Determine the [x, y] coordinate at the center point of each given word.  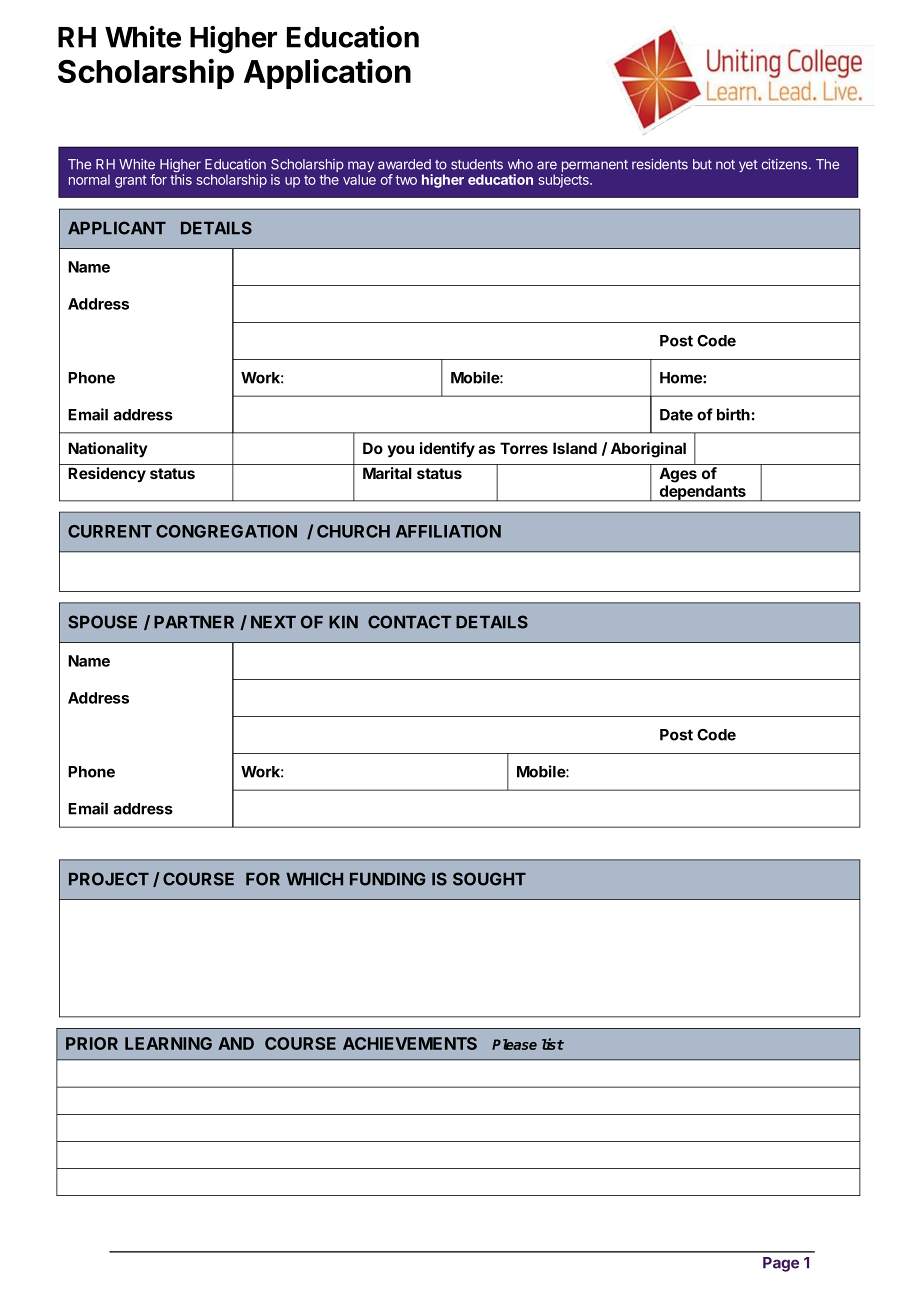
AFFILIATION [448, 531]
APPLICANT [117, 228]
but [702, 164]
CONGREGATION [226, 531]
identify [447, 449]
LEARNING [168, 1043]
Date [676, 415]
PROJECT [109, 879]
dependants [702, 493]
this [181, 179]
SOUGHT [489, 879]
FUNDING [388, 879]
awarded [404, 164]
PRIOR [92, 1043]
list [553, 1044]
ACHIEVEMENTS [410, 1043]
